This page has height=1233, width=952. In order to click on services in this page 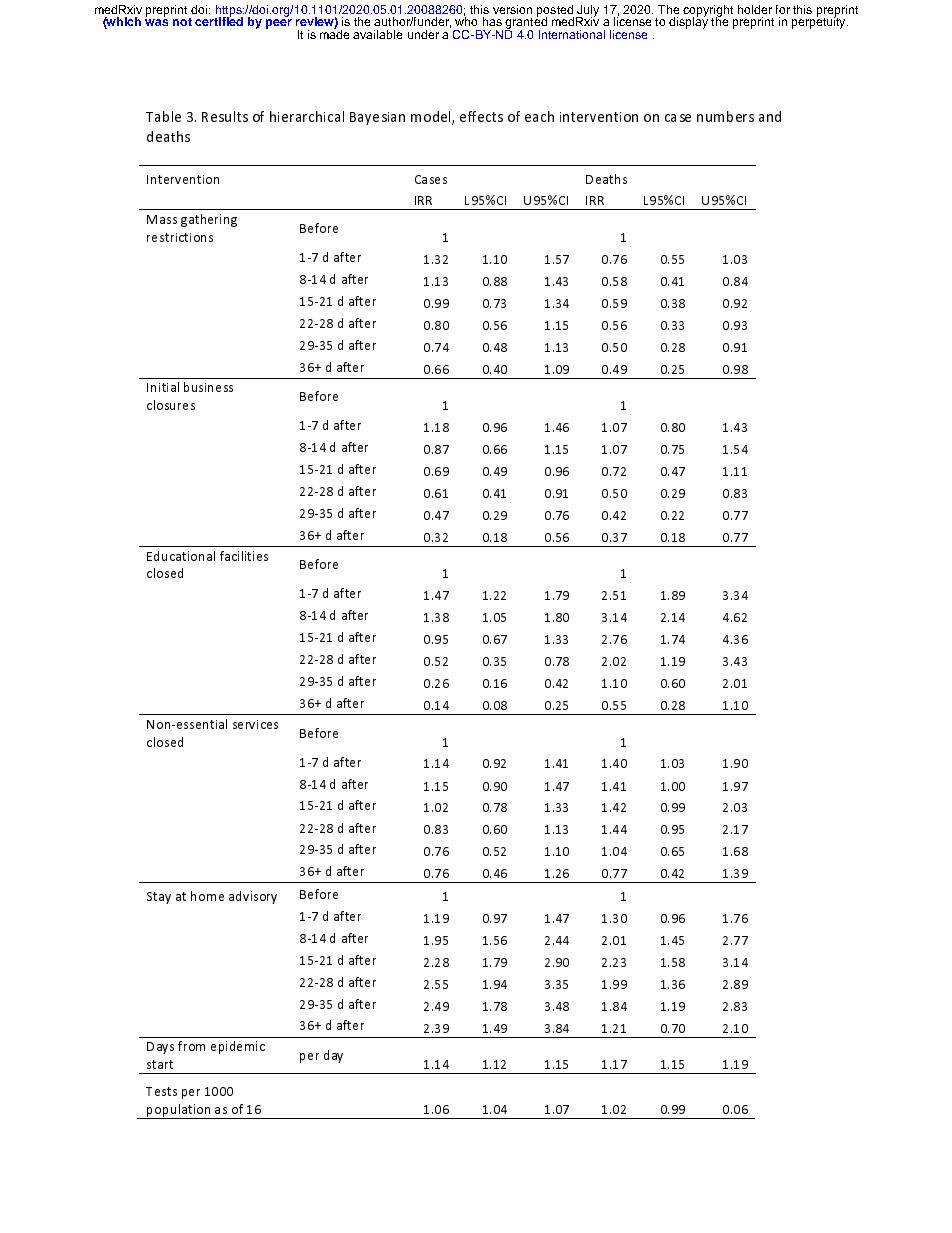, I will do `click(255, 724)`.
